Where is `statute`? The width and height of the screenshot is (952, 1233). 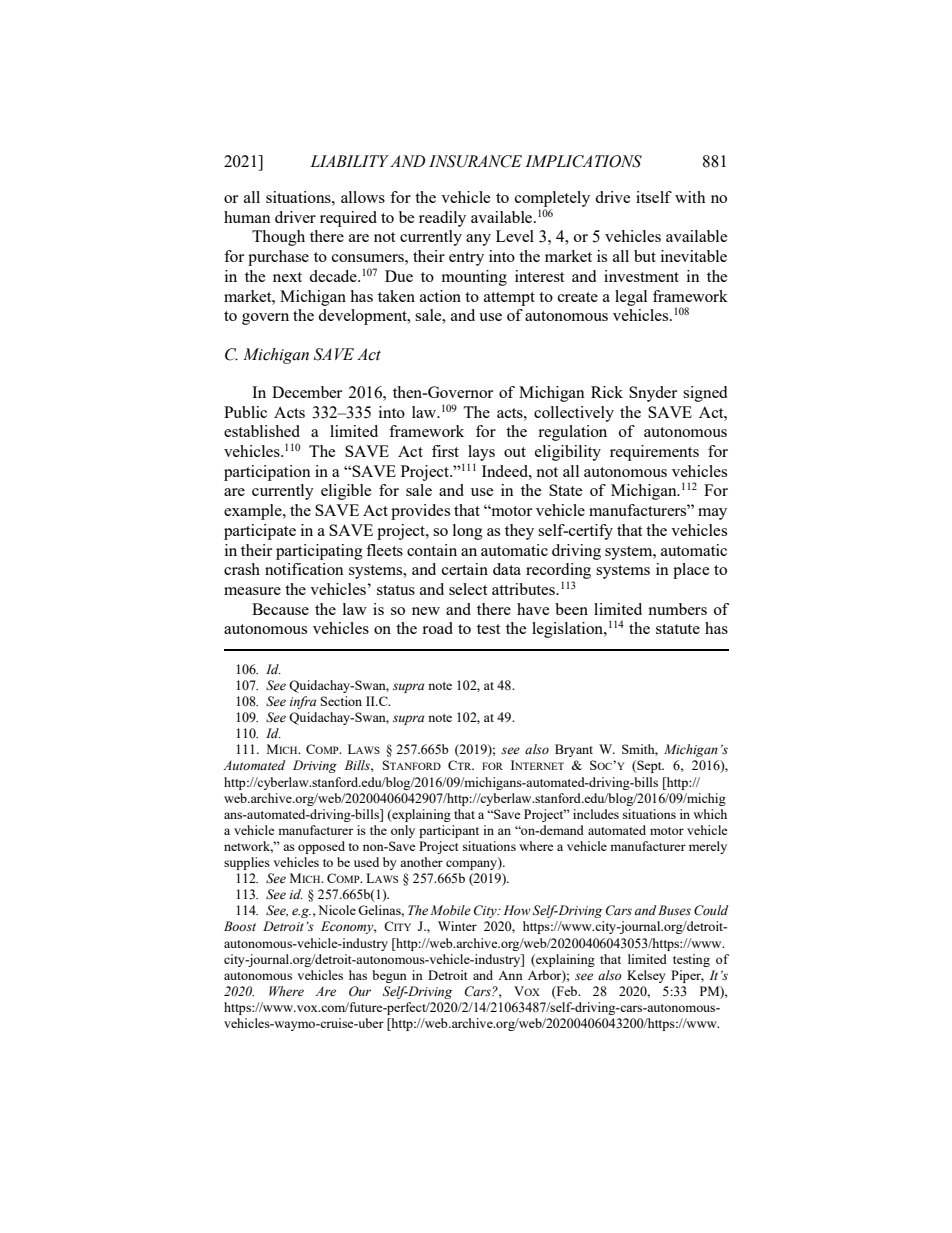 statute is located at coordinates (678, 629).
